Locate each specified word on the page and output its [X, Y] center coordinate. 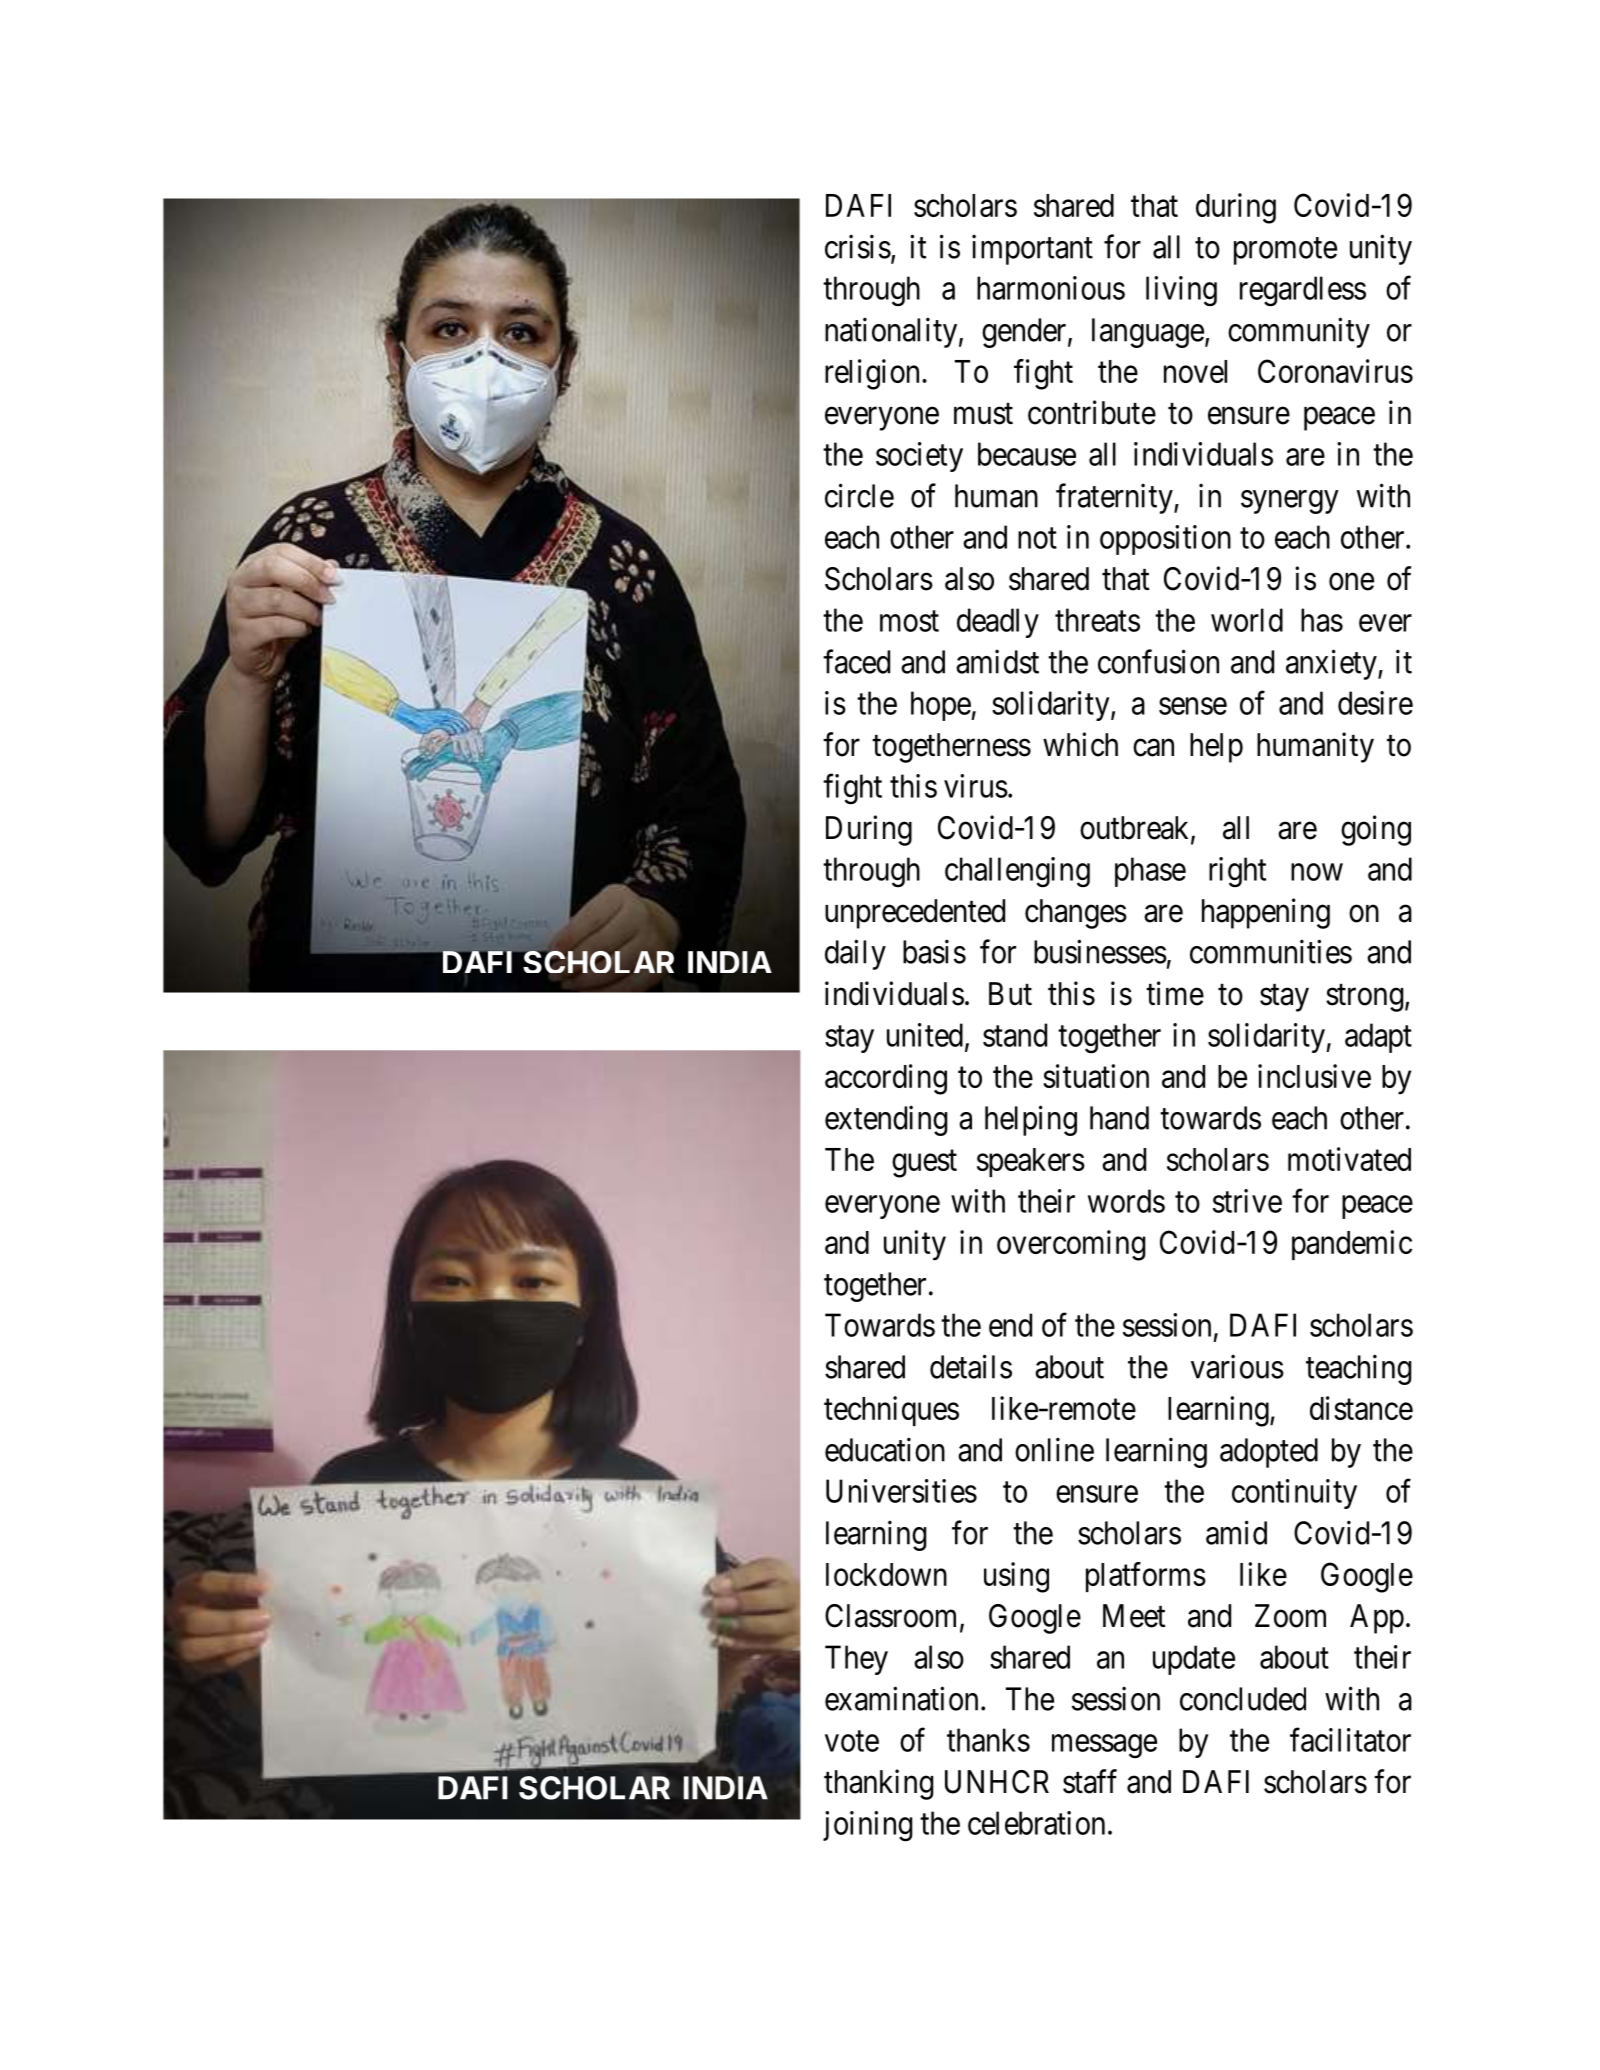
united [925, 1035]
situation [1096, 1076]
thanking [878, 1784]
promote [1285, 251]
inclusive [1314, 1076]
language [1148, 333]
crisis [858, 246]
